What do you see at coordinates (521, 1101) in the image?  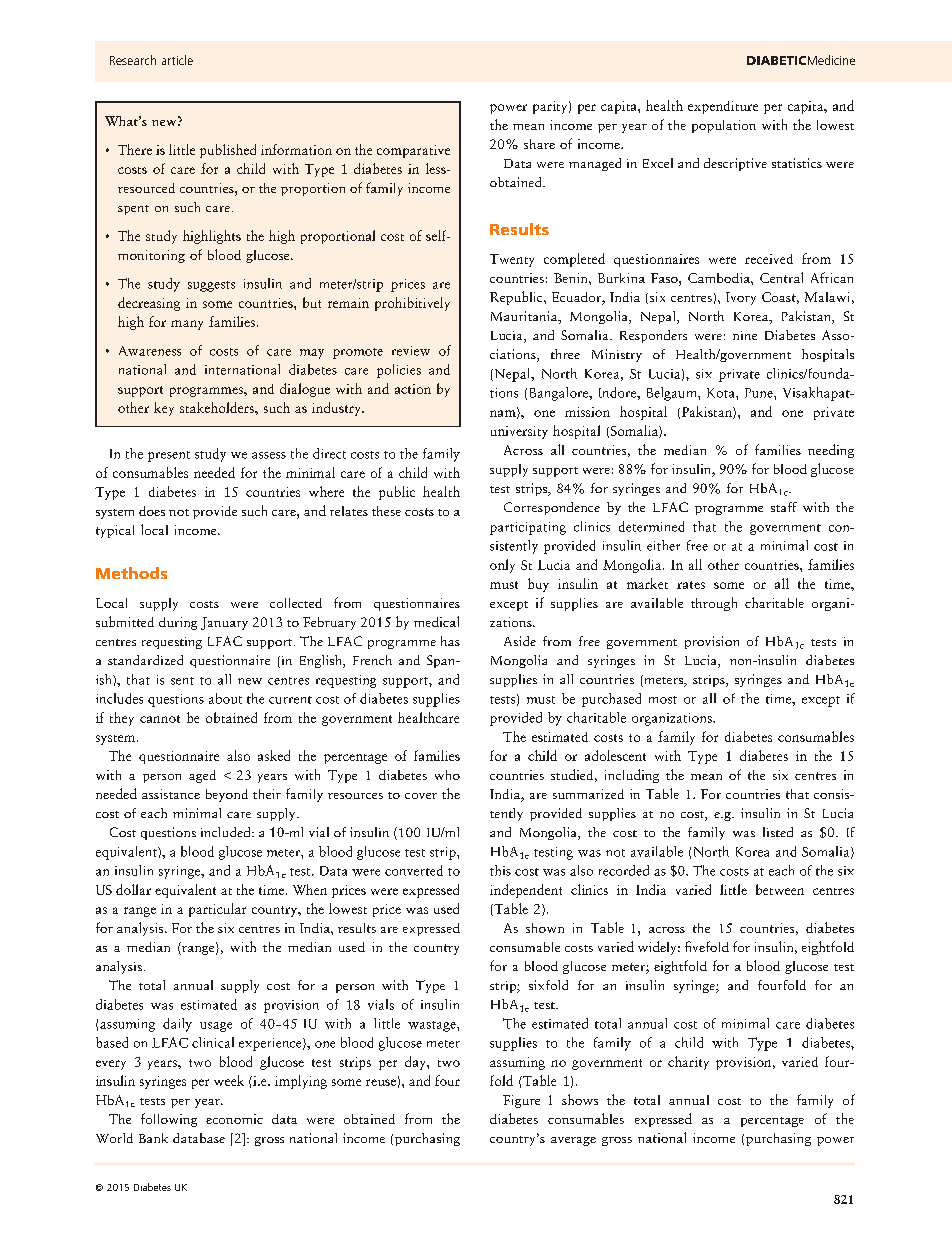 I see `Figure` at bounding box center [521, 1101].
